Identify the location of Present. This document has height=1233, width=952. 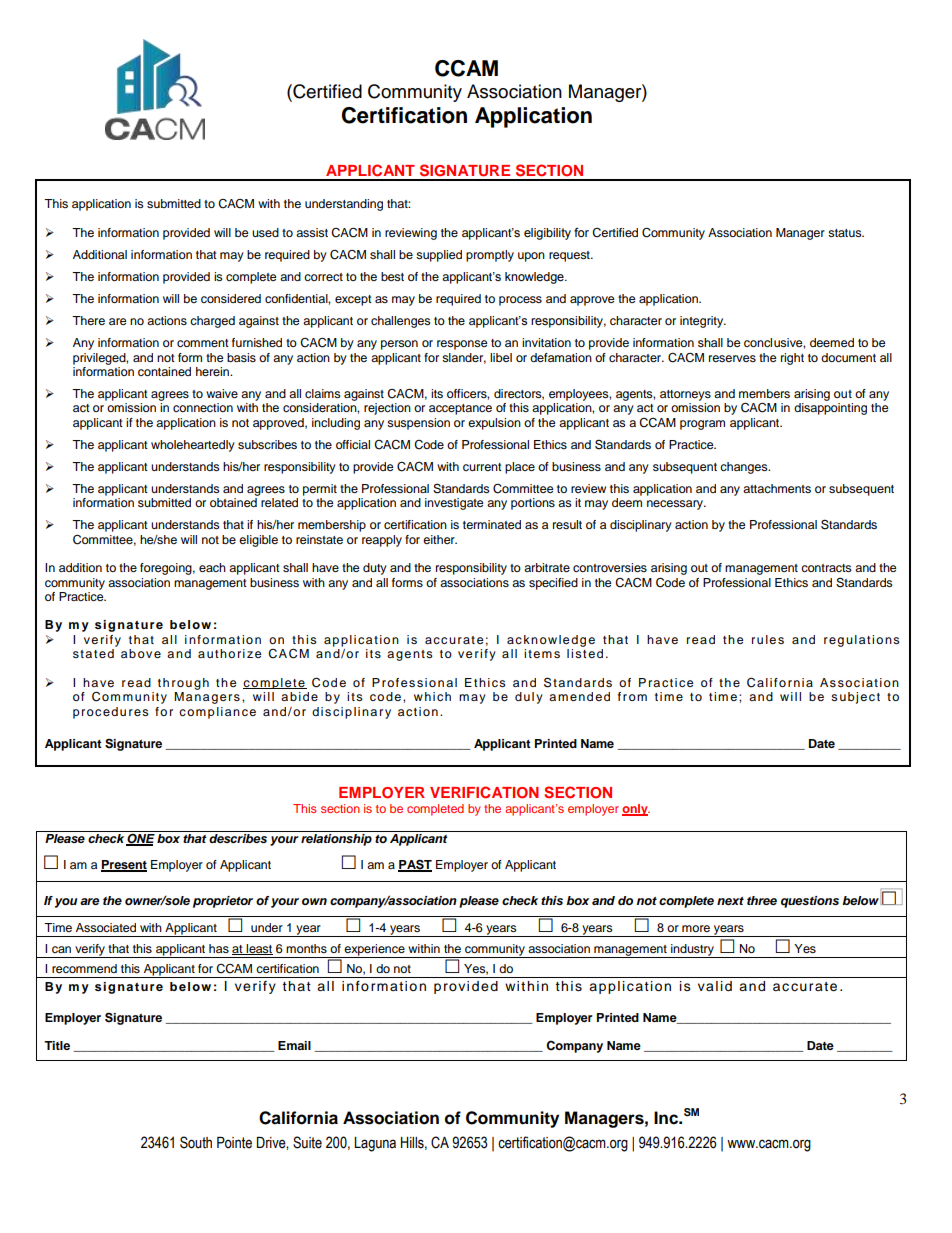
(124, 865).
